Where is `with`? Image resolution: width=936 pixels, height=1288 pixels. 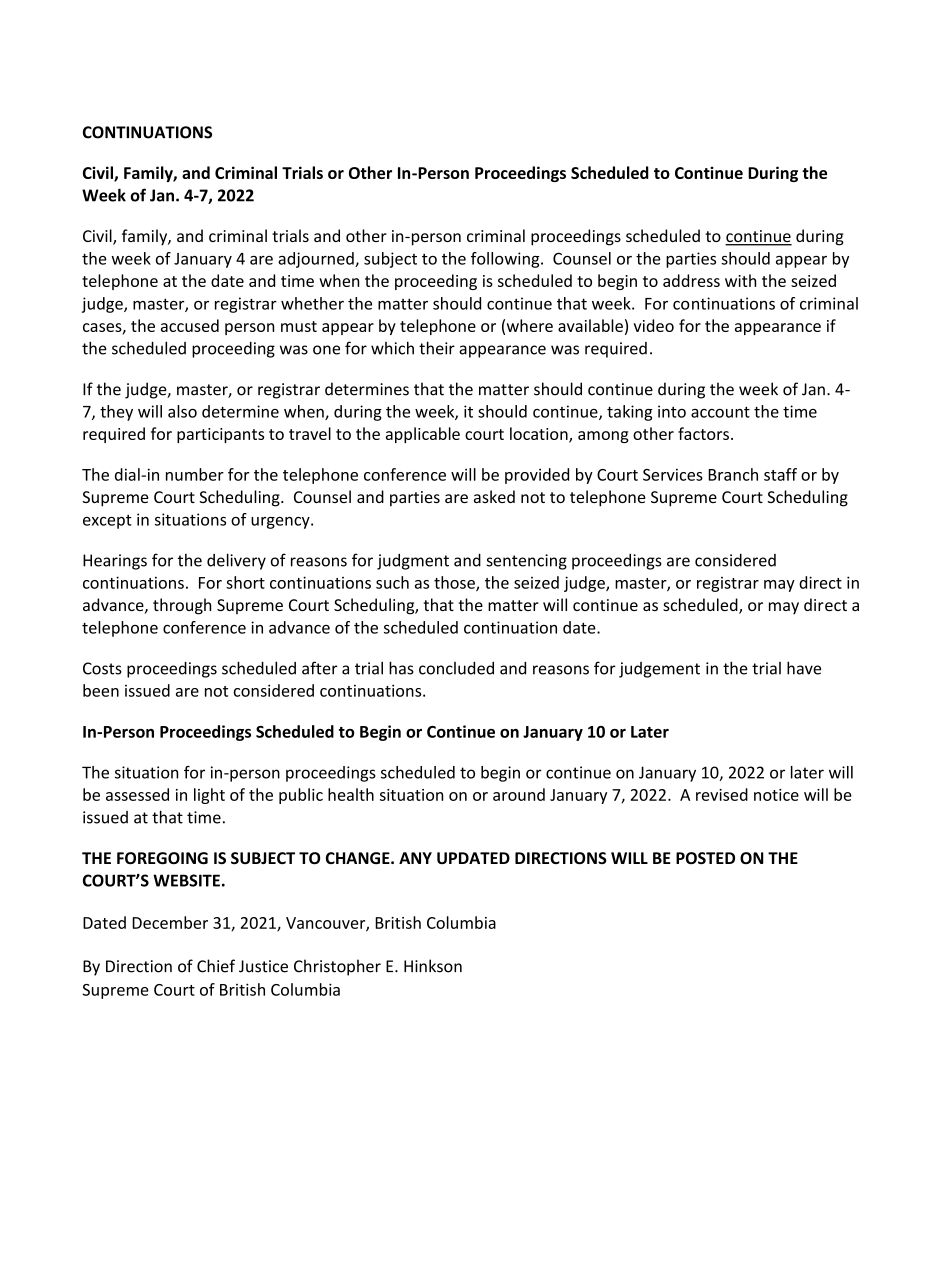 with is located at coordinates (740, 280).
